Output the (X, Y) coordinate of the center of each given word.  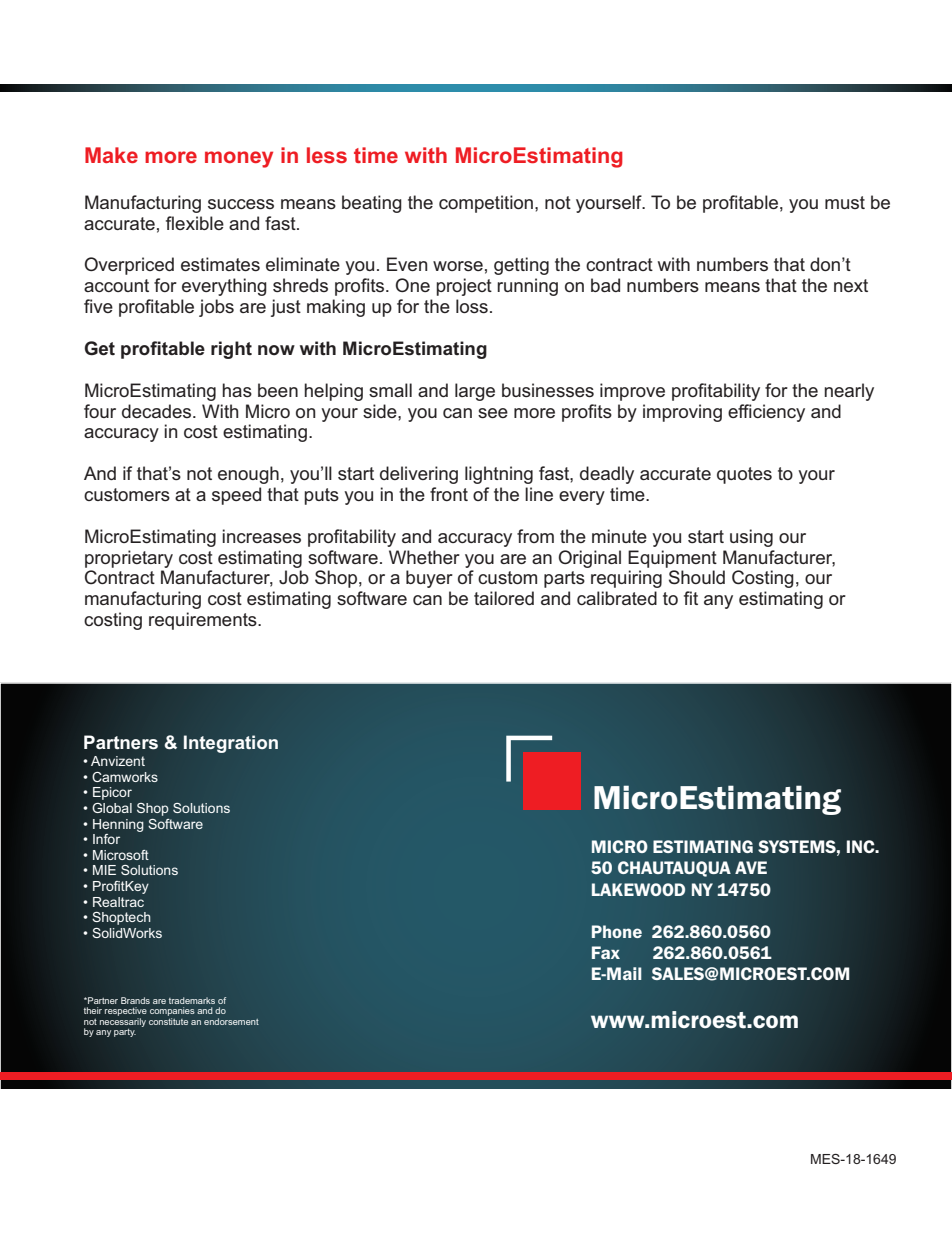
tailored (504, 598)
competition (486, 204)
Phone (617, 931)
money (239, 159)
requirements (204, 621)
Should (697, 577)
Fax (606, 952)
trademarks (192, 1000)
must (845, 202)
